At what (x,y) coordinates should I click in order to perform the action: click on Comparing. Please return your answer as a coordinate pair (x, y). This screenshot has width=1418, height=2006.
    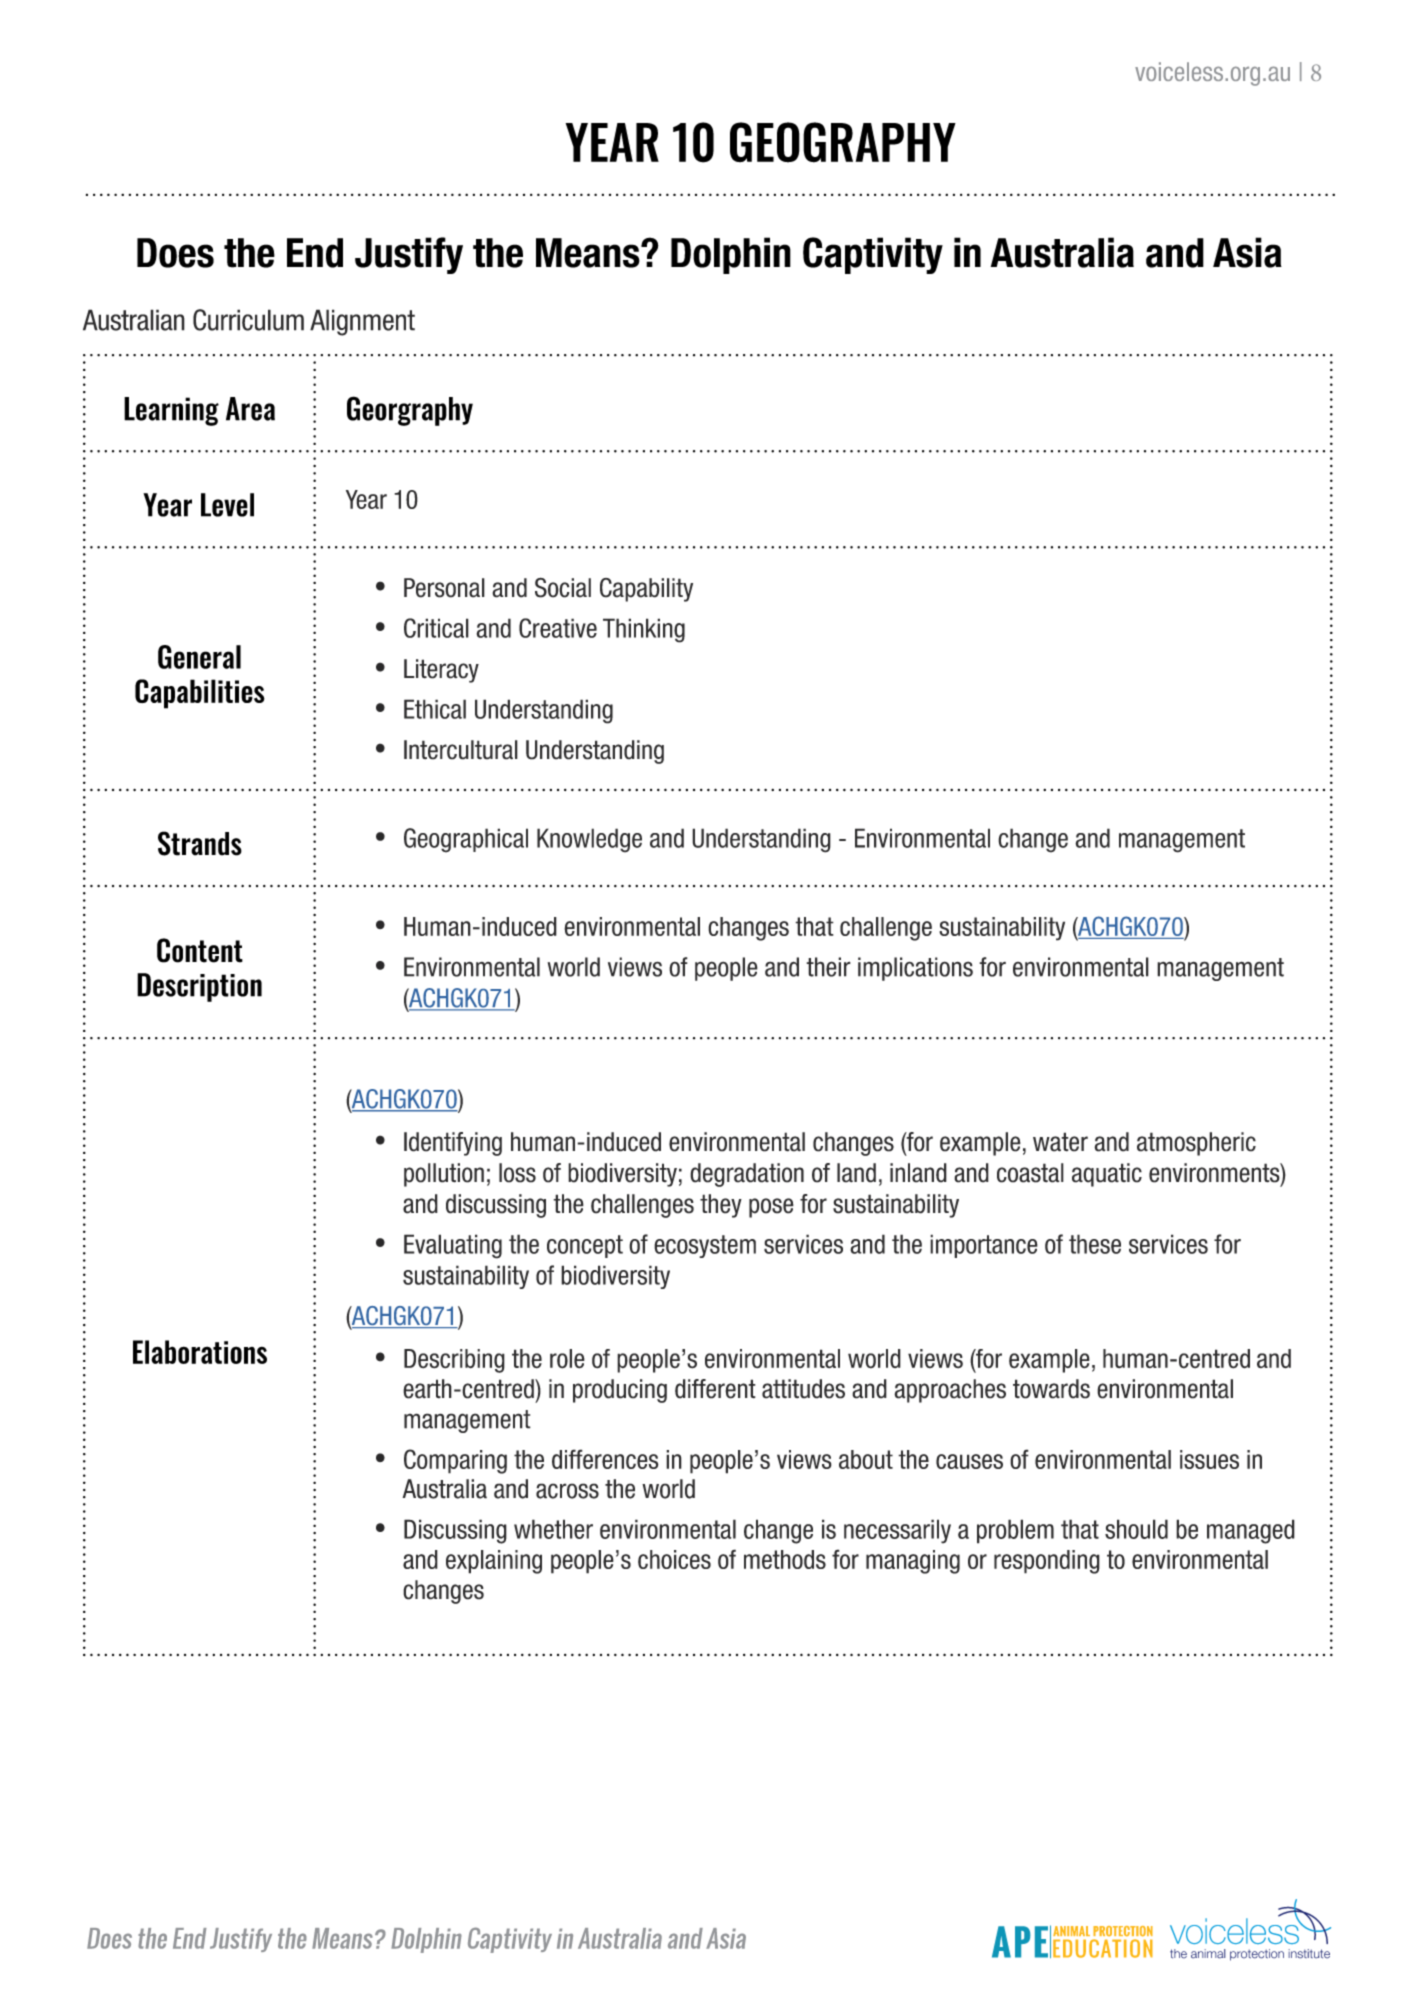
    Looking at the image, I should click on (455, 1461).
